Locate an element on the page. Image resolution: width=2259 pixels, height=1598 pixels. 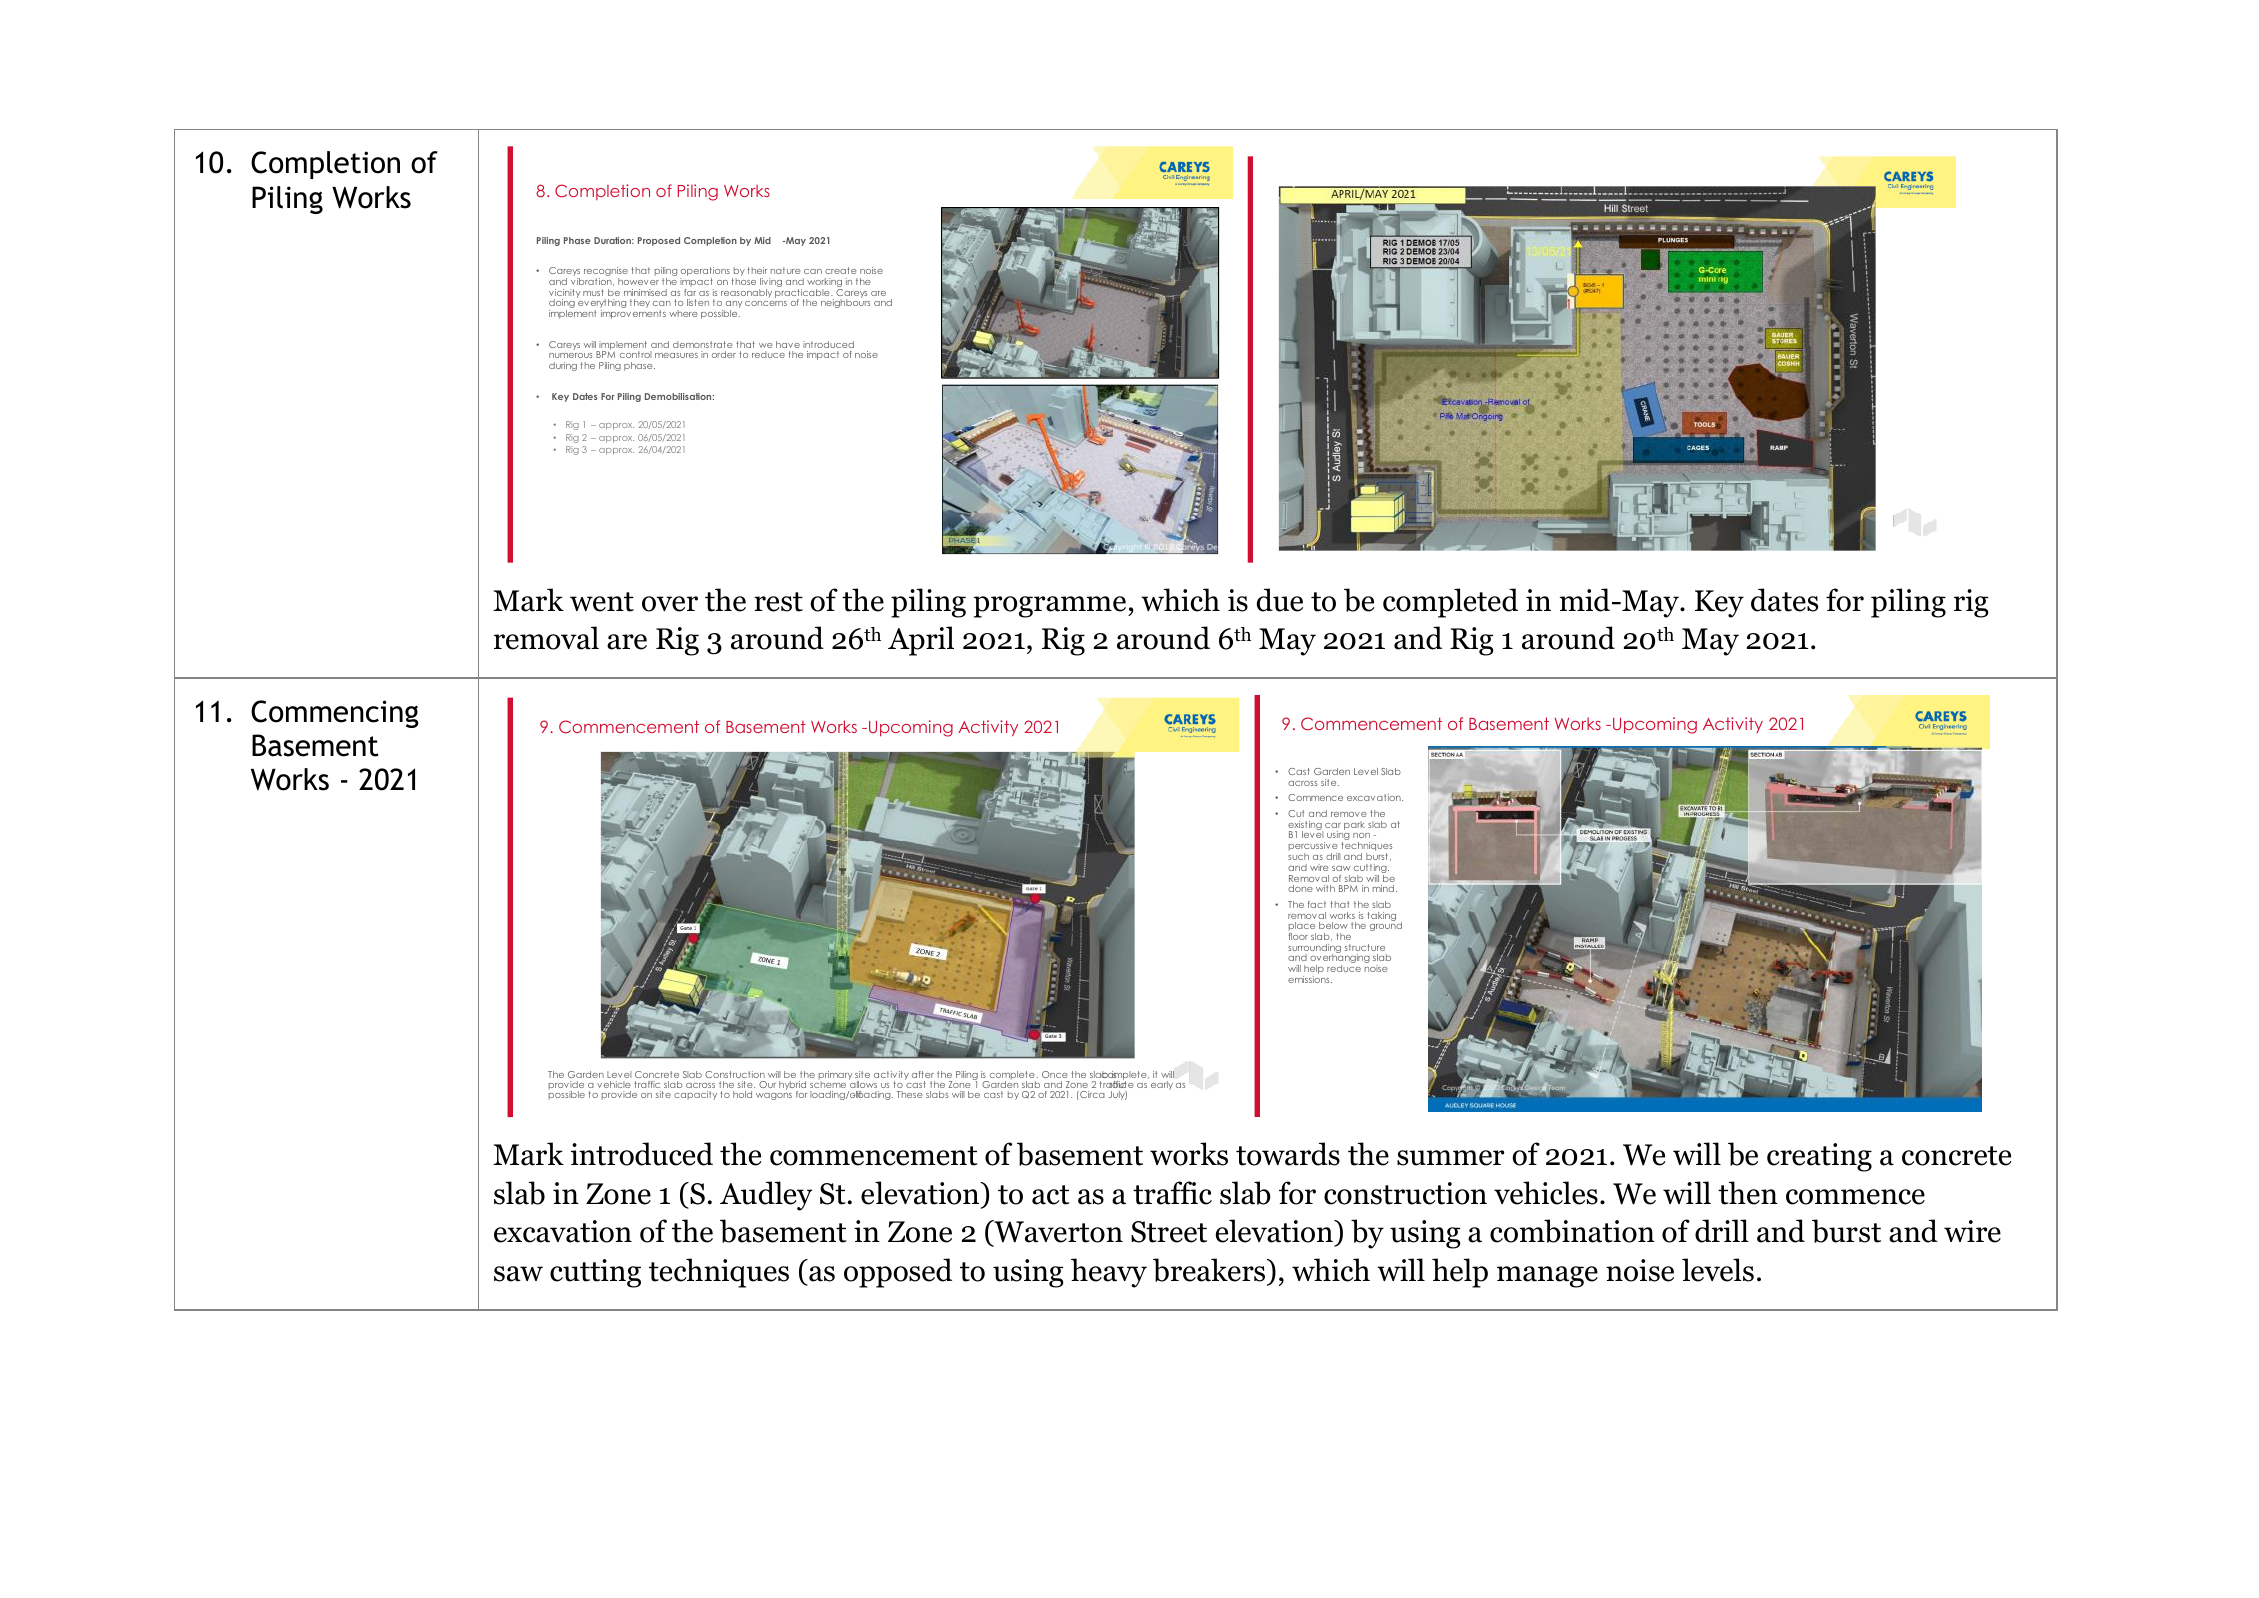
went is located at coordinates (602, 602).
